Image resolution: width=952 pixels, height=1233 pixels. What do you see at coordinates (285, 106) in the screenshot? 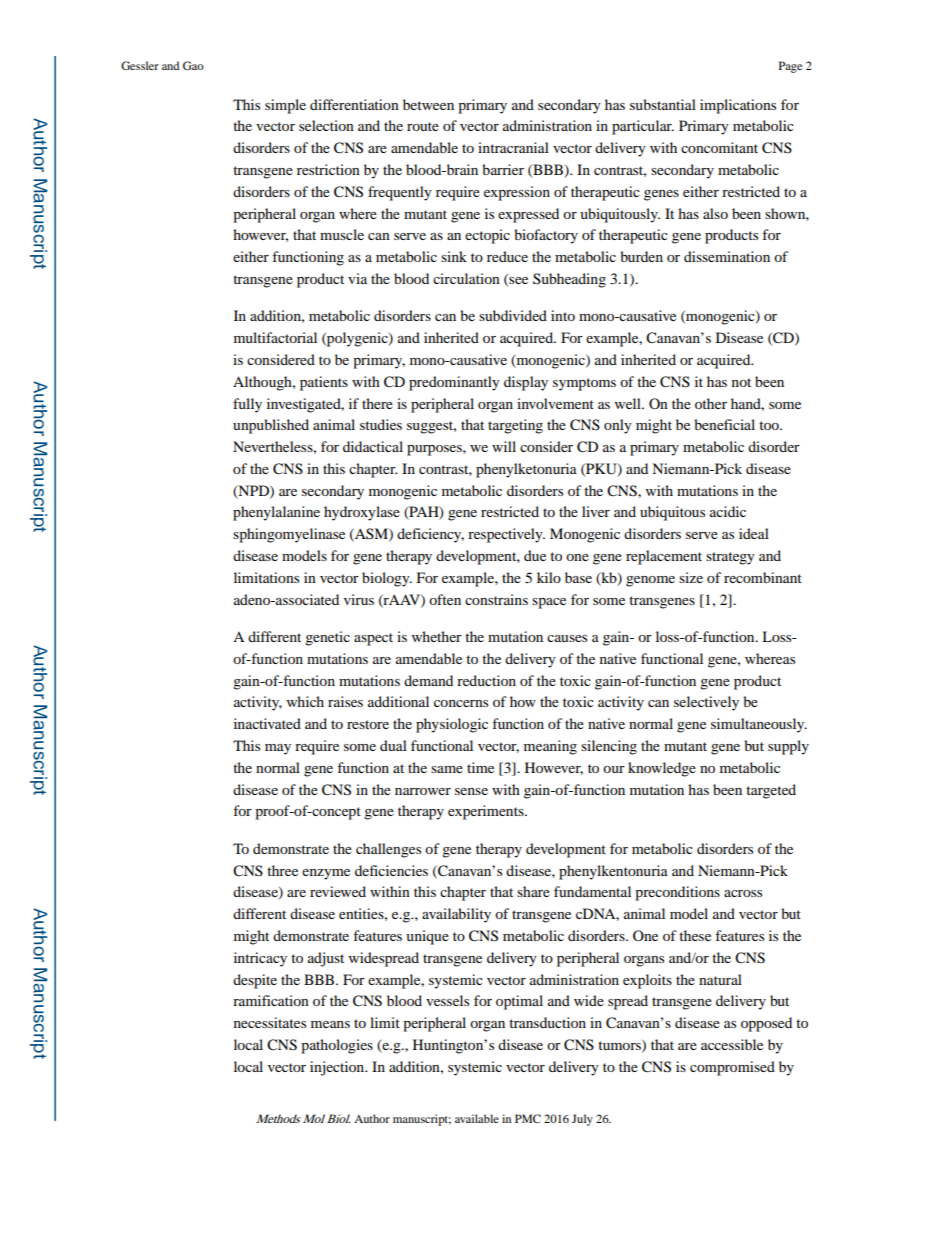
I see `simple` at bounding box center [285, 106].
